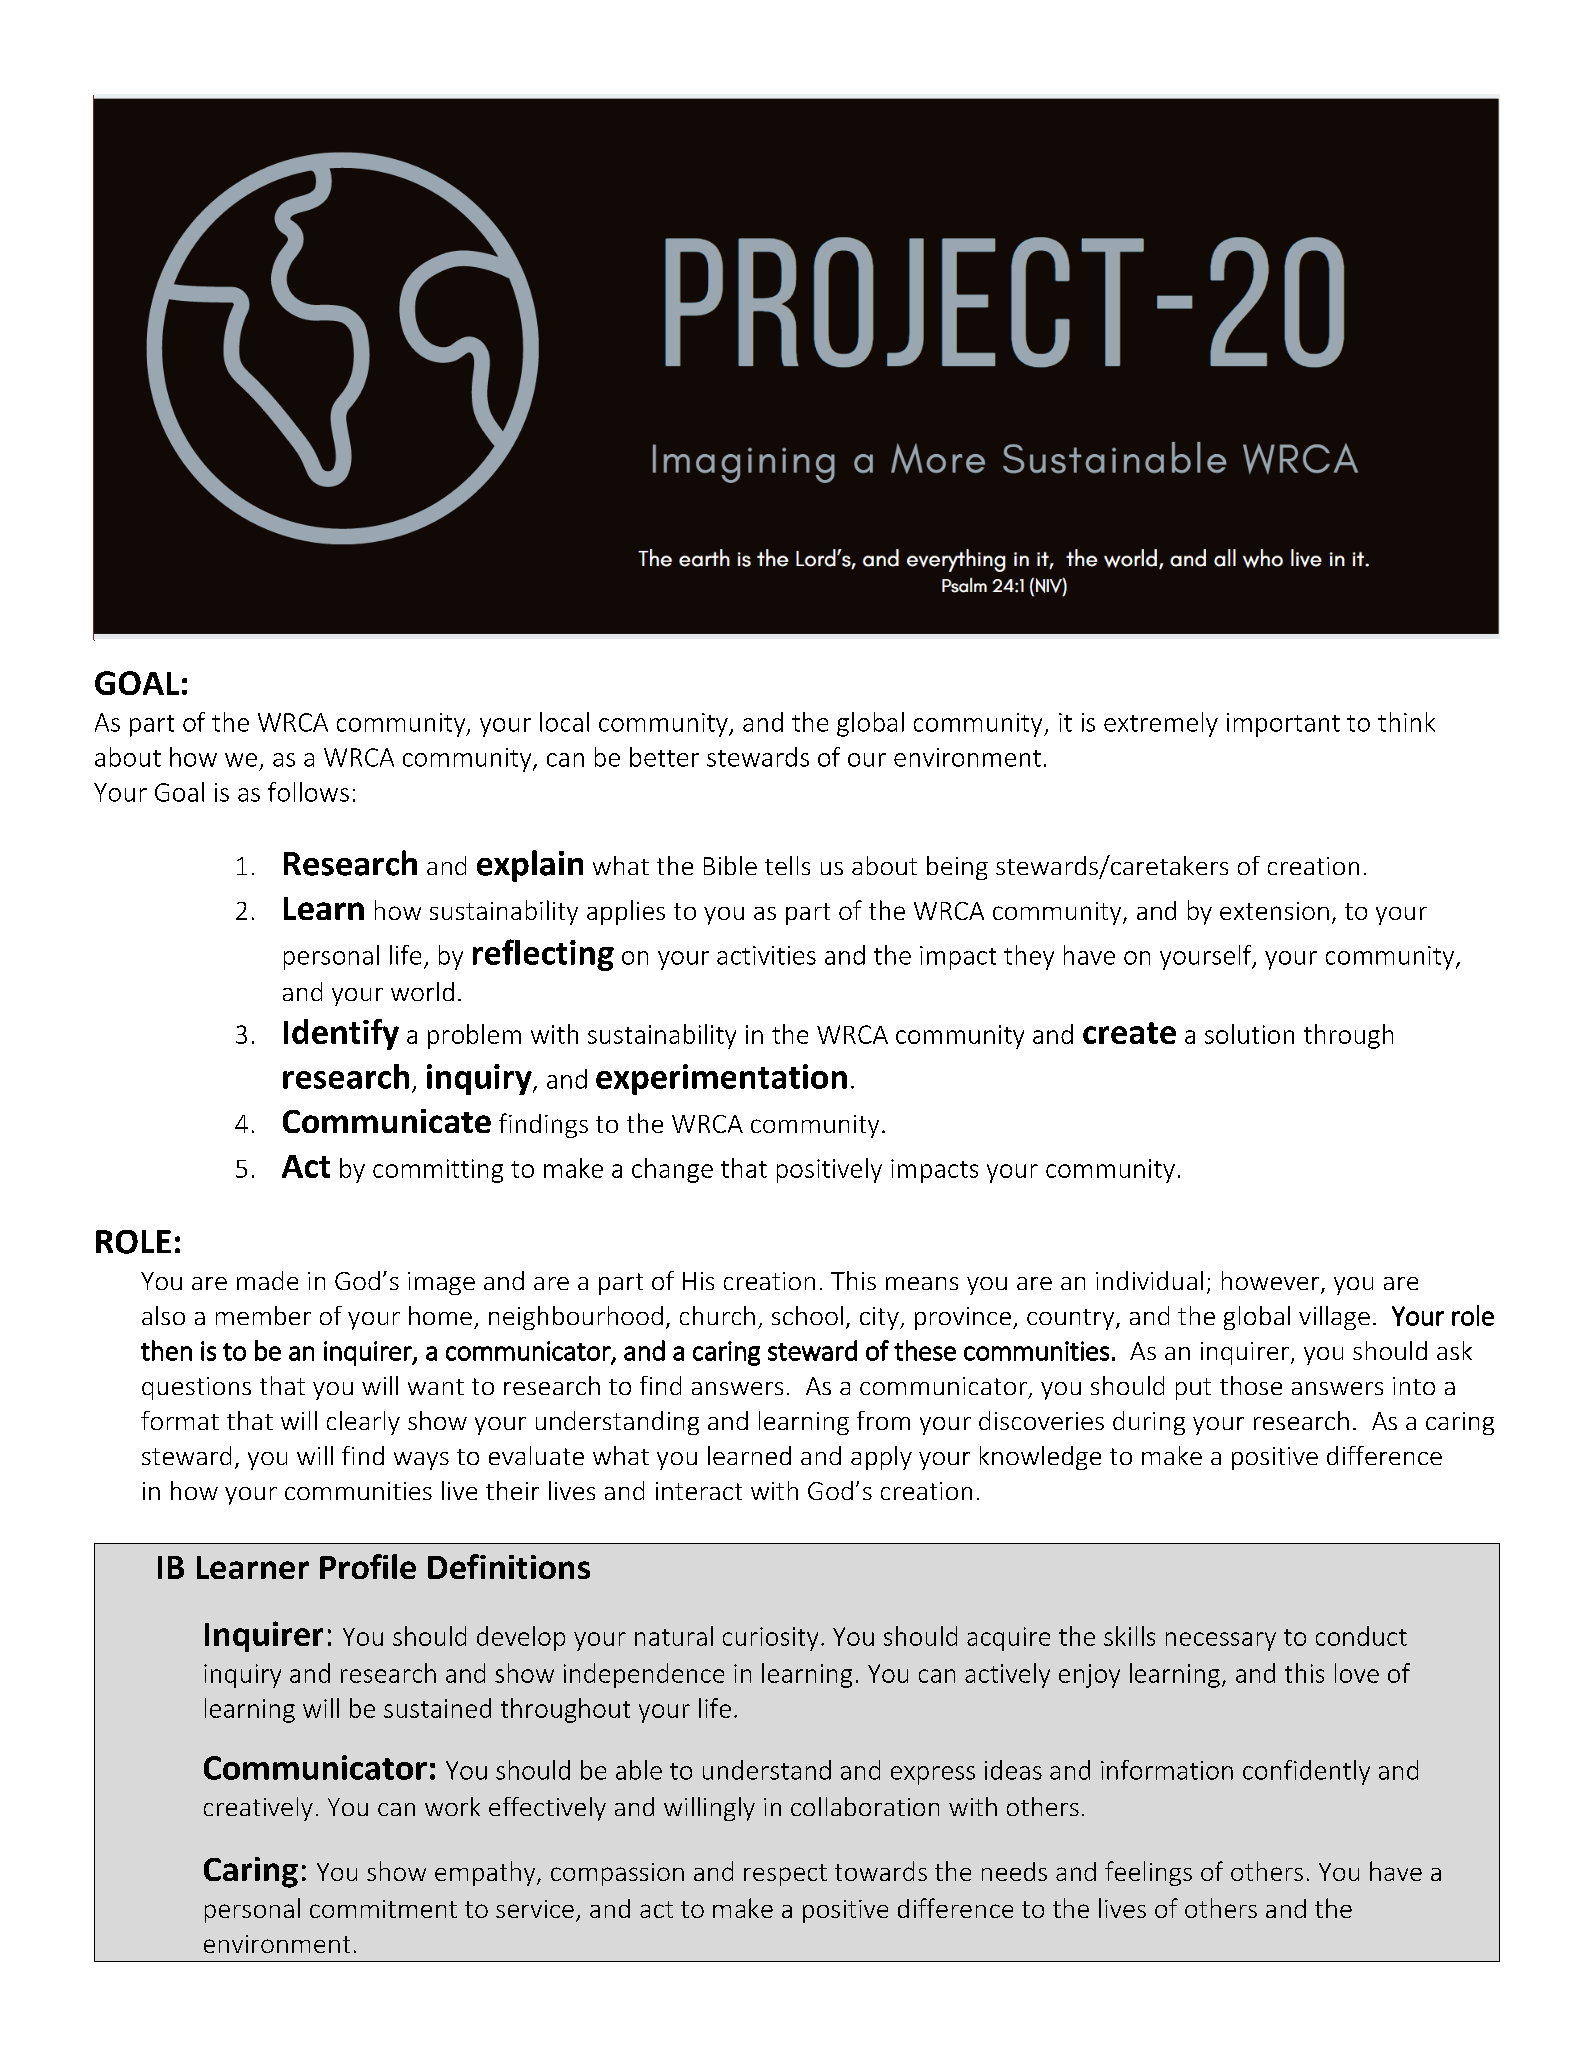  Describe the element at coordinates (383, 1909) in the screenshot. I see `commitment` at that location.
